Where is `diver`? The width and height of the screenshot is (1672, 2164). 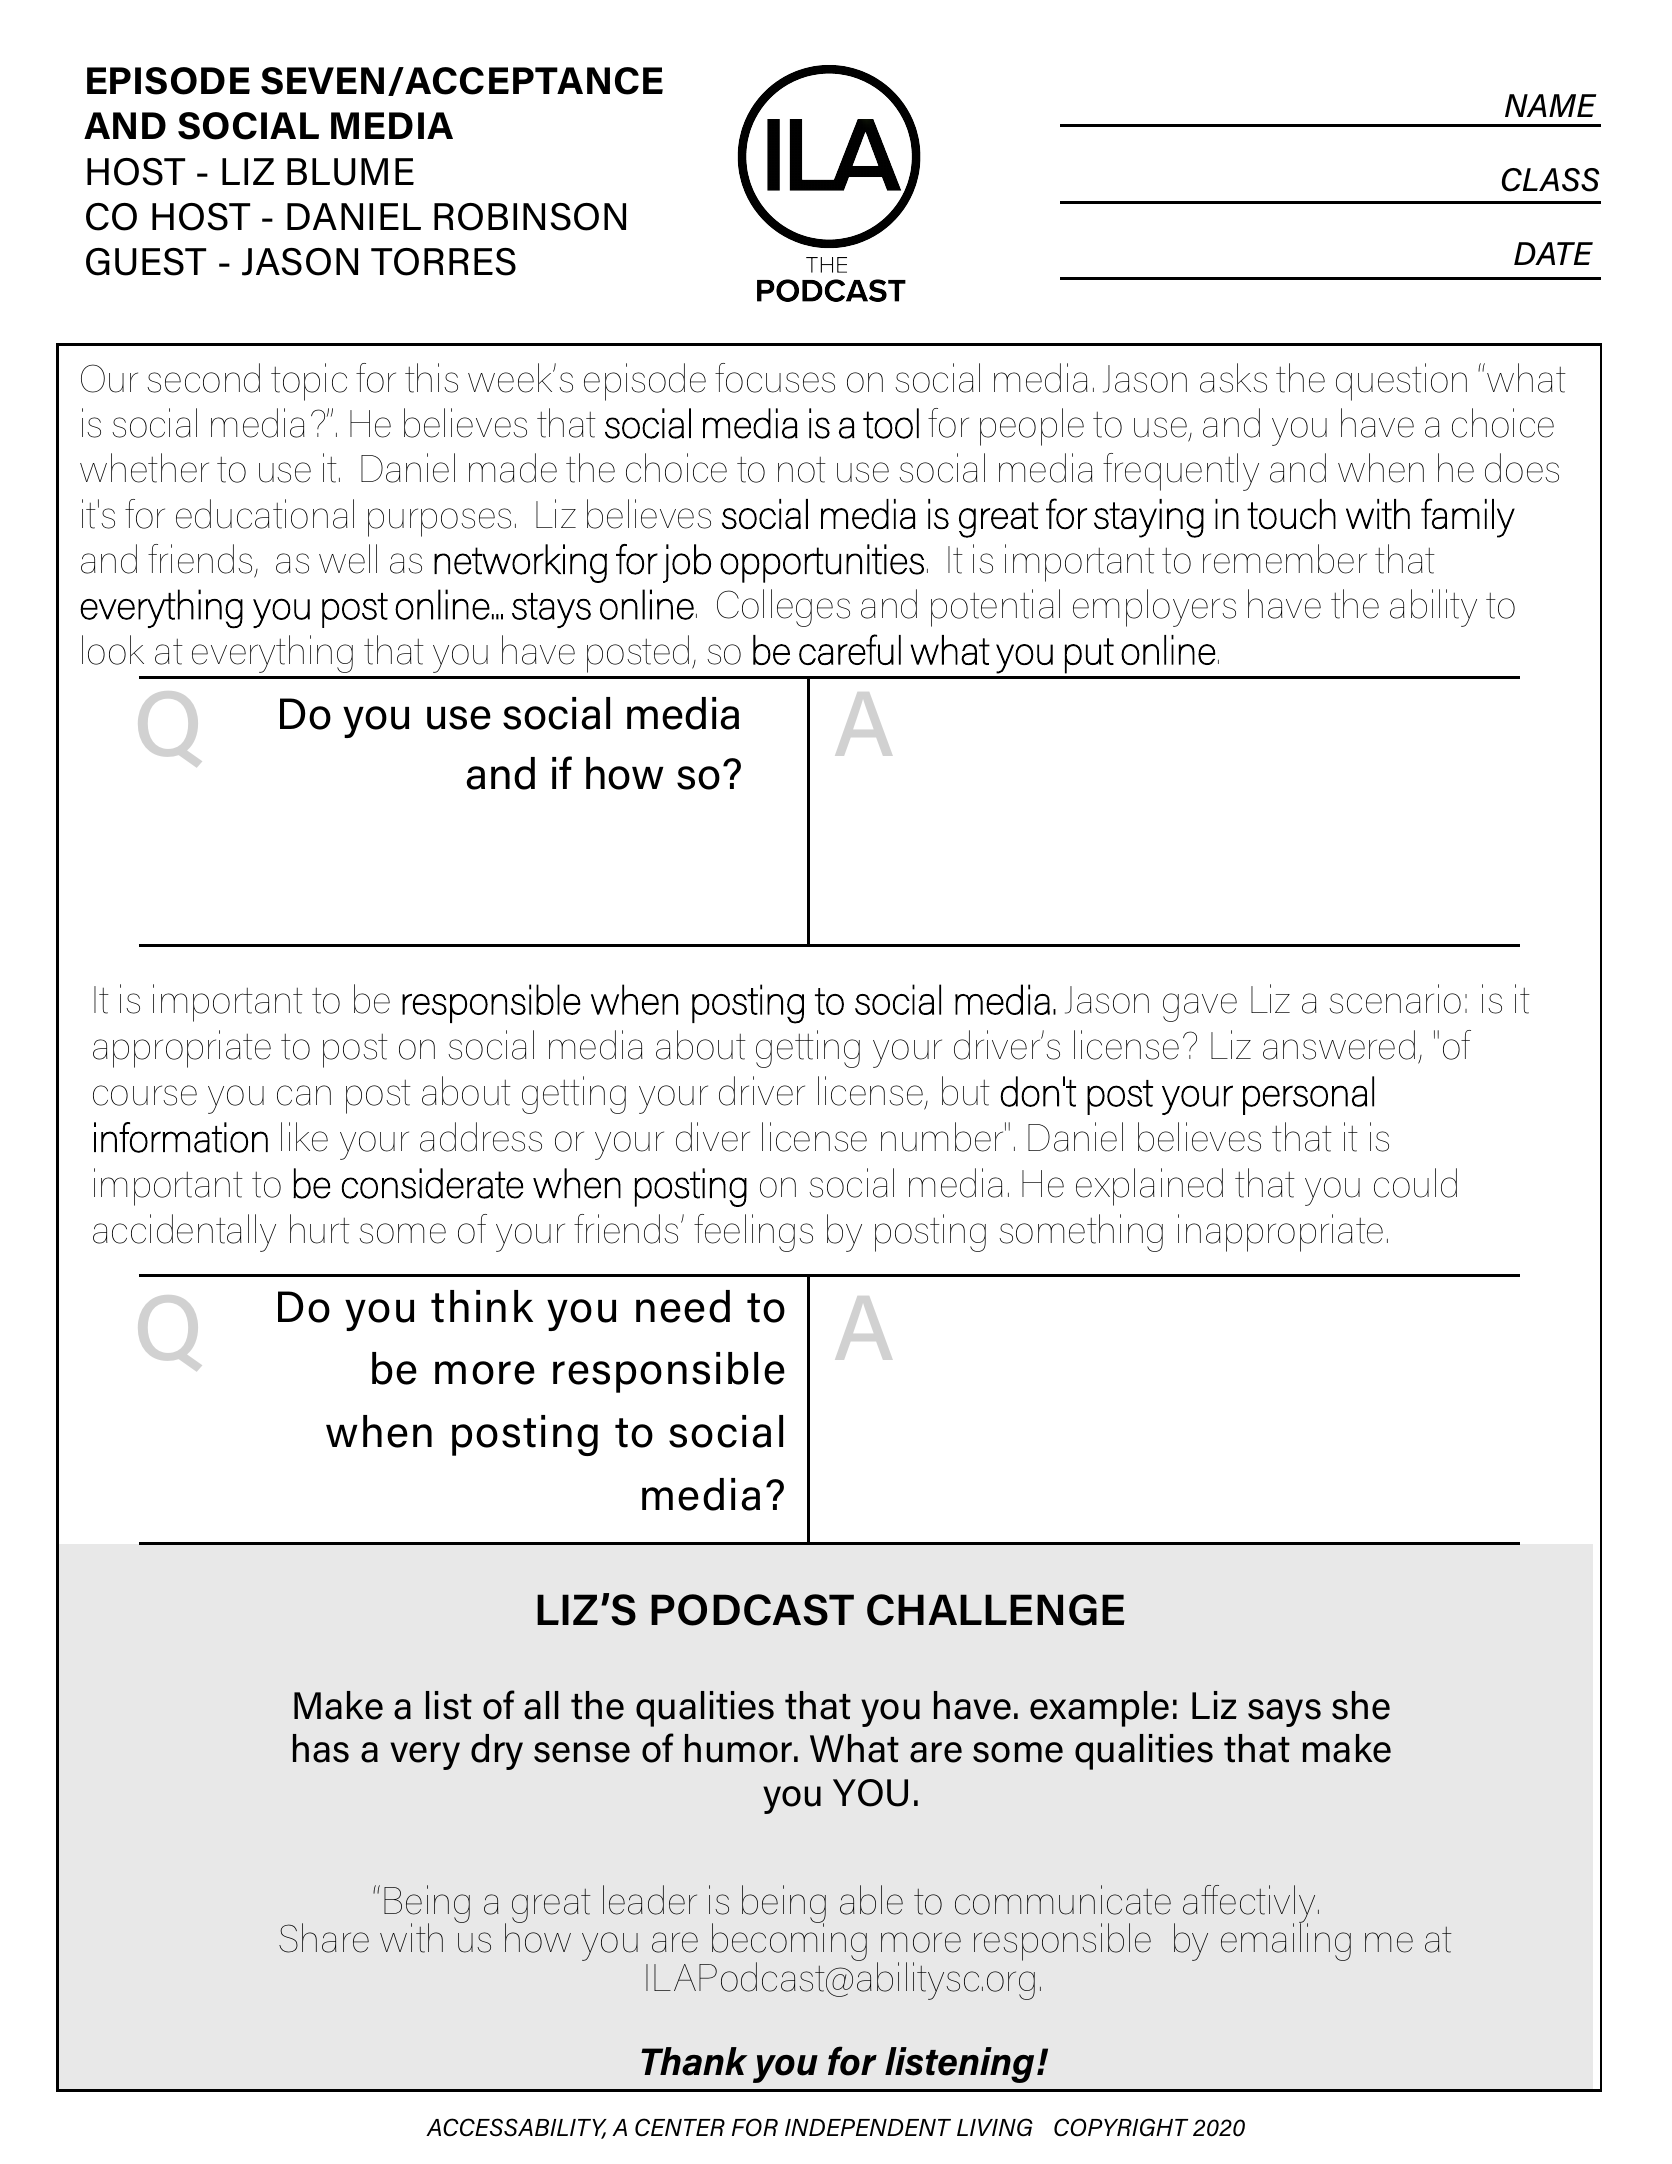 diver is located at coordinates (713, 1137).
